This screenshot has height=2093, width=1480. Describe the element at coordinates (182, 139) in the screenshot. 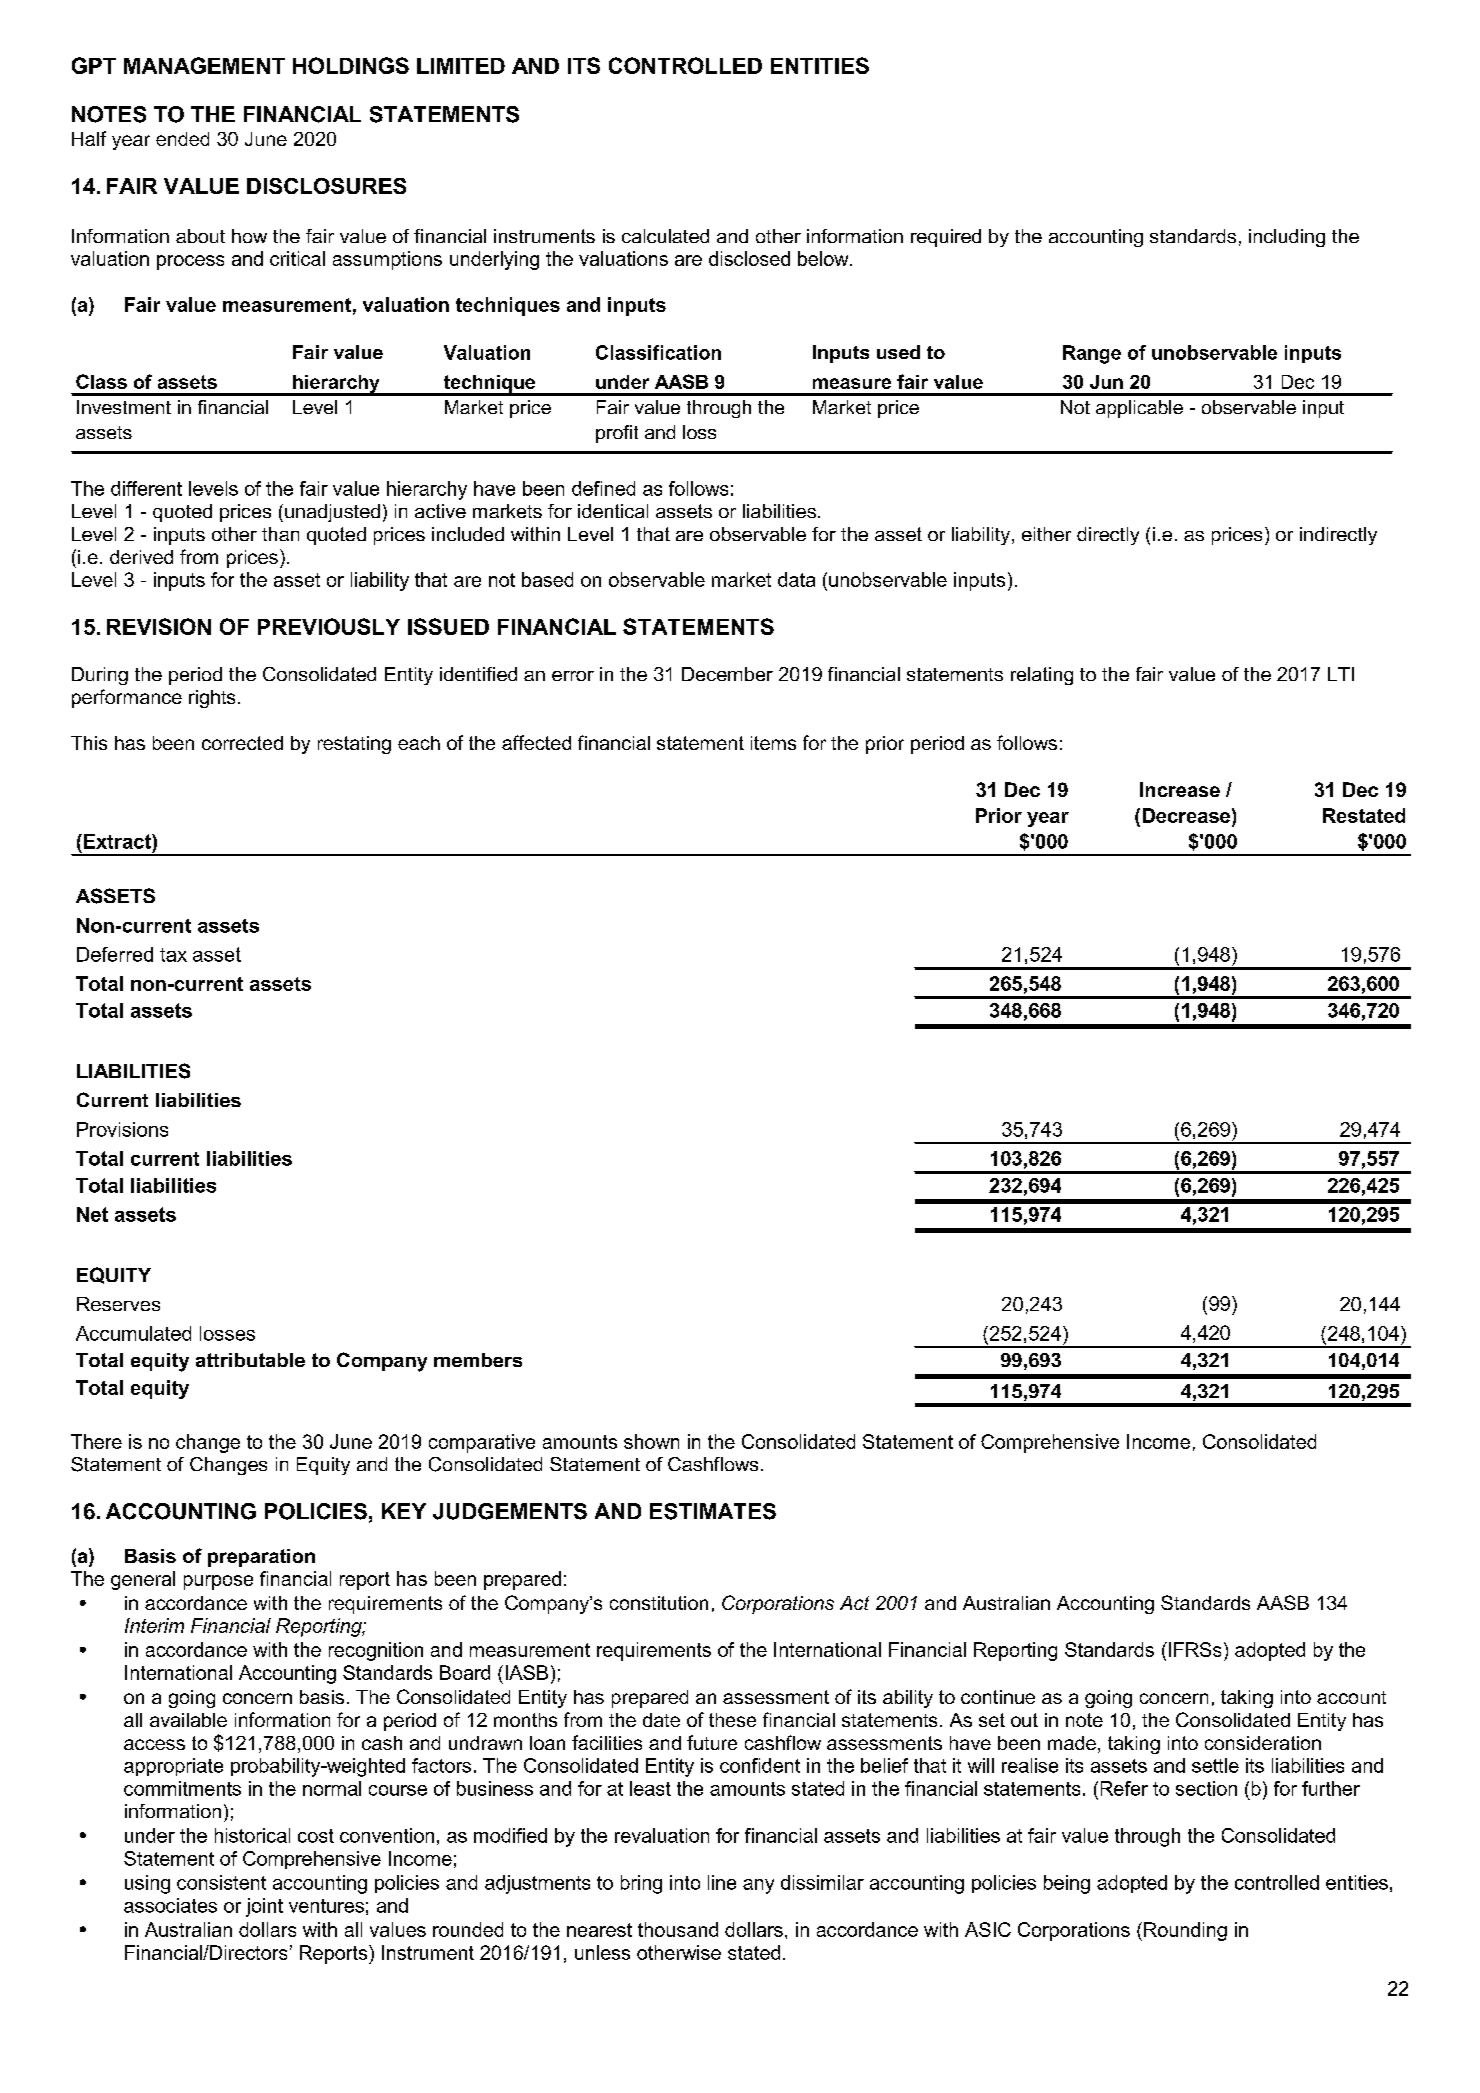

I see `ended` at that location.
